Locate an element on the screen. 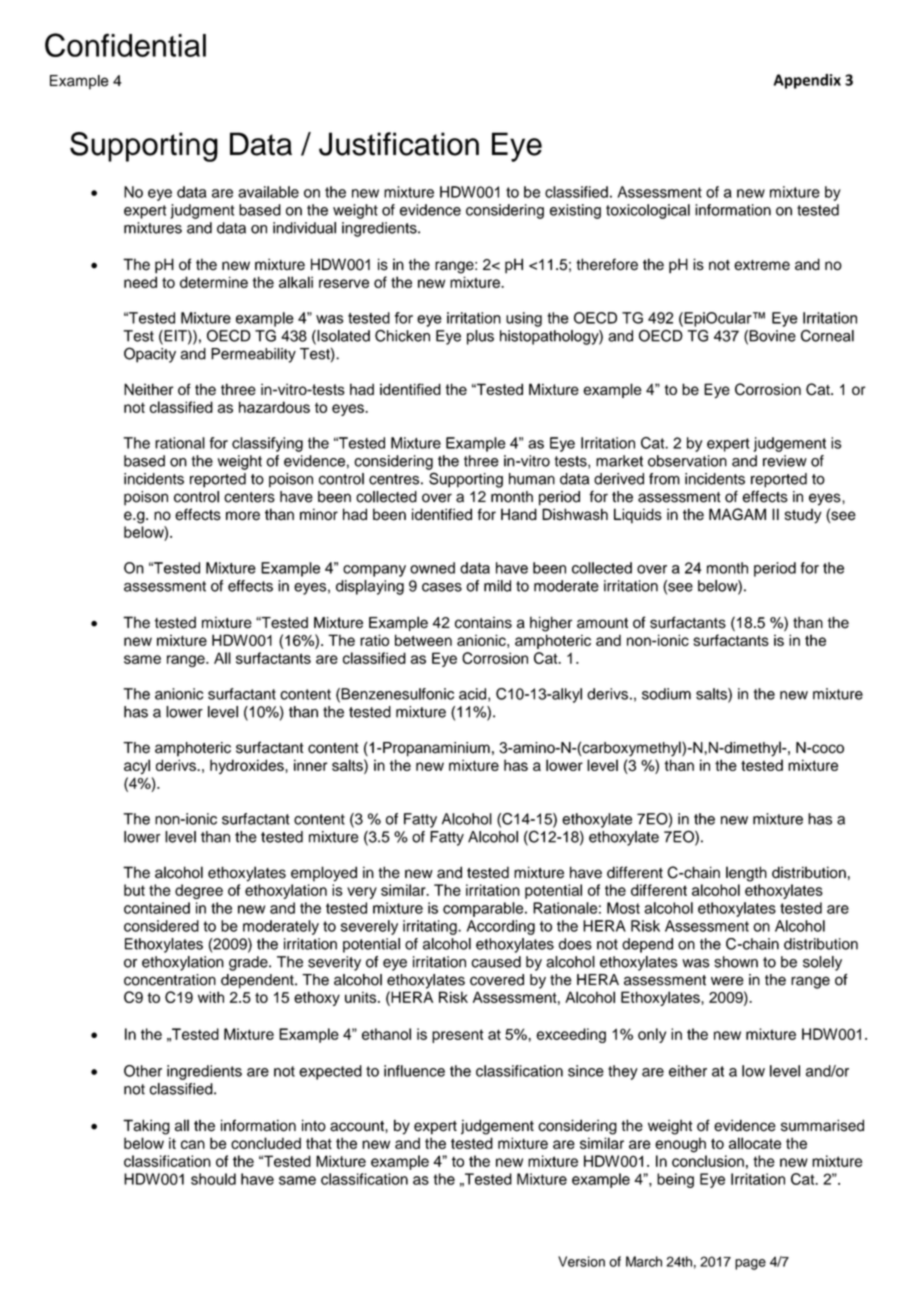  should is located at coordinates (213, 1179).
